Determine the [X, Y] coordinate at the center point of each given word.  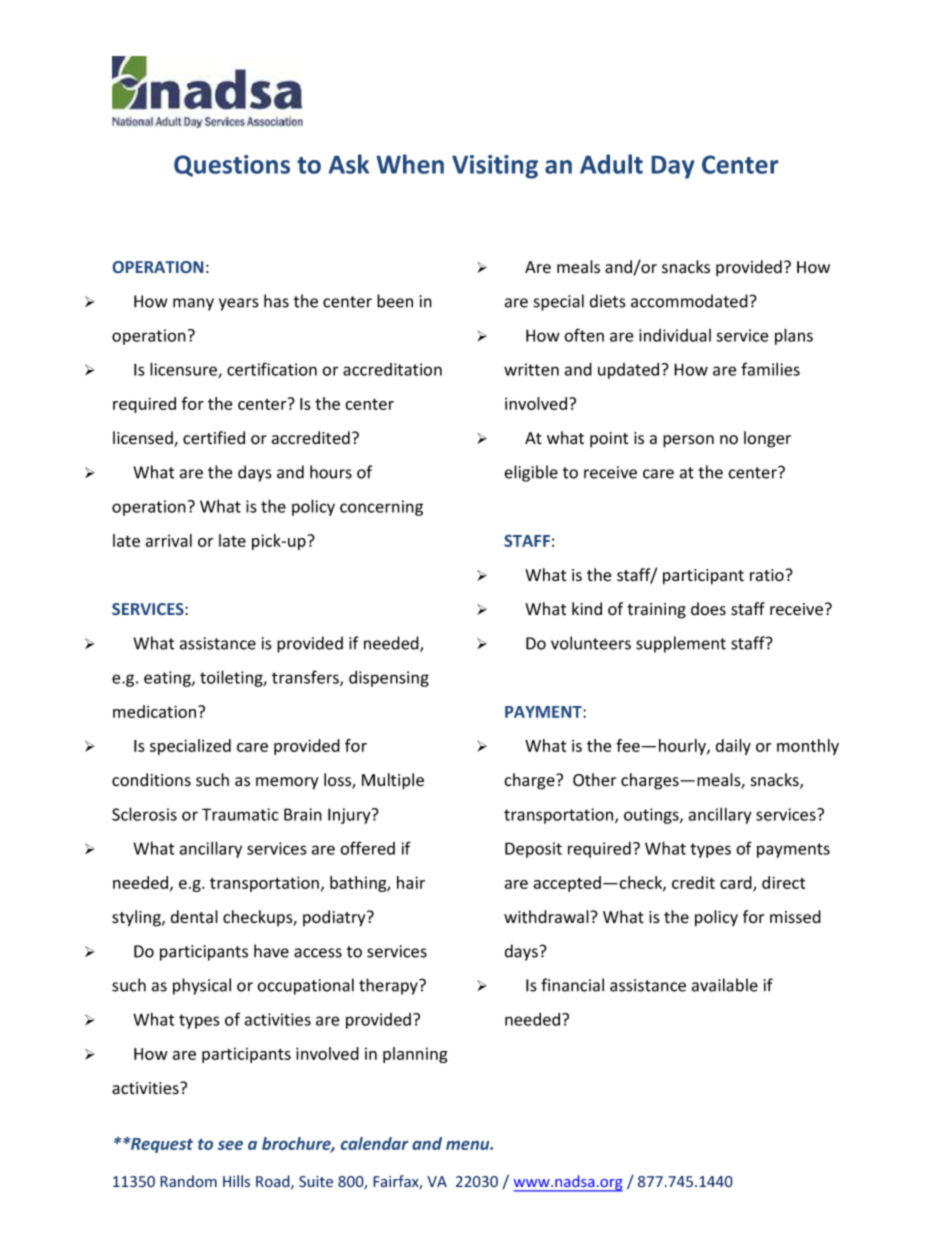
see [230, 1145]
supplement [681, 644]
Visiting [495, 167]
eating [168, 679]
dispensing [389, 679]
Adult [611, 164]
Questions [232, 166]
